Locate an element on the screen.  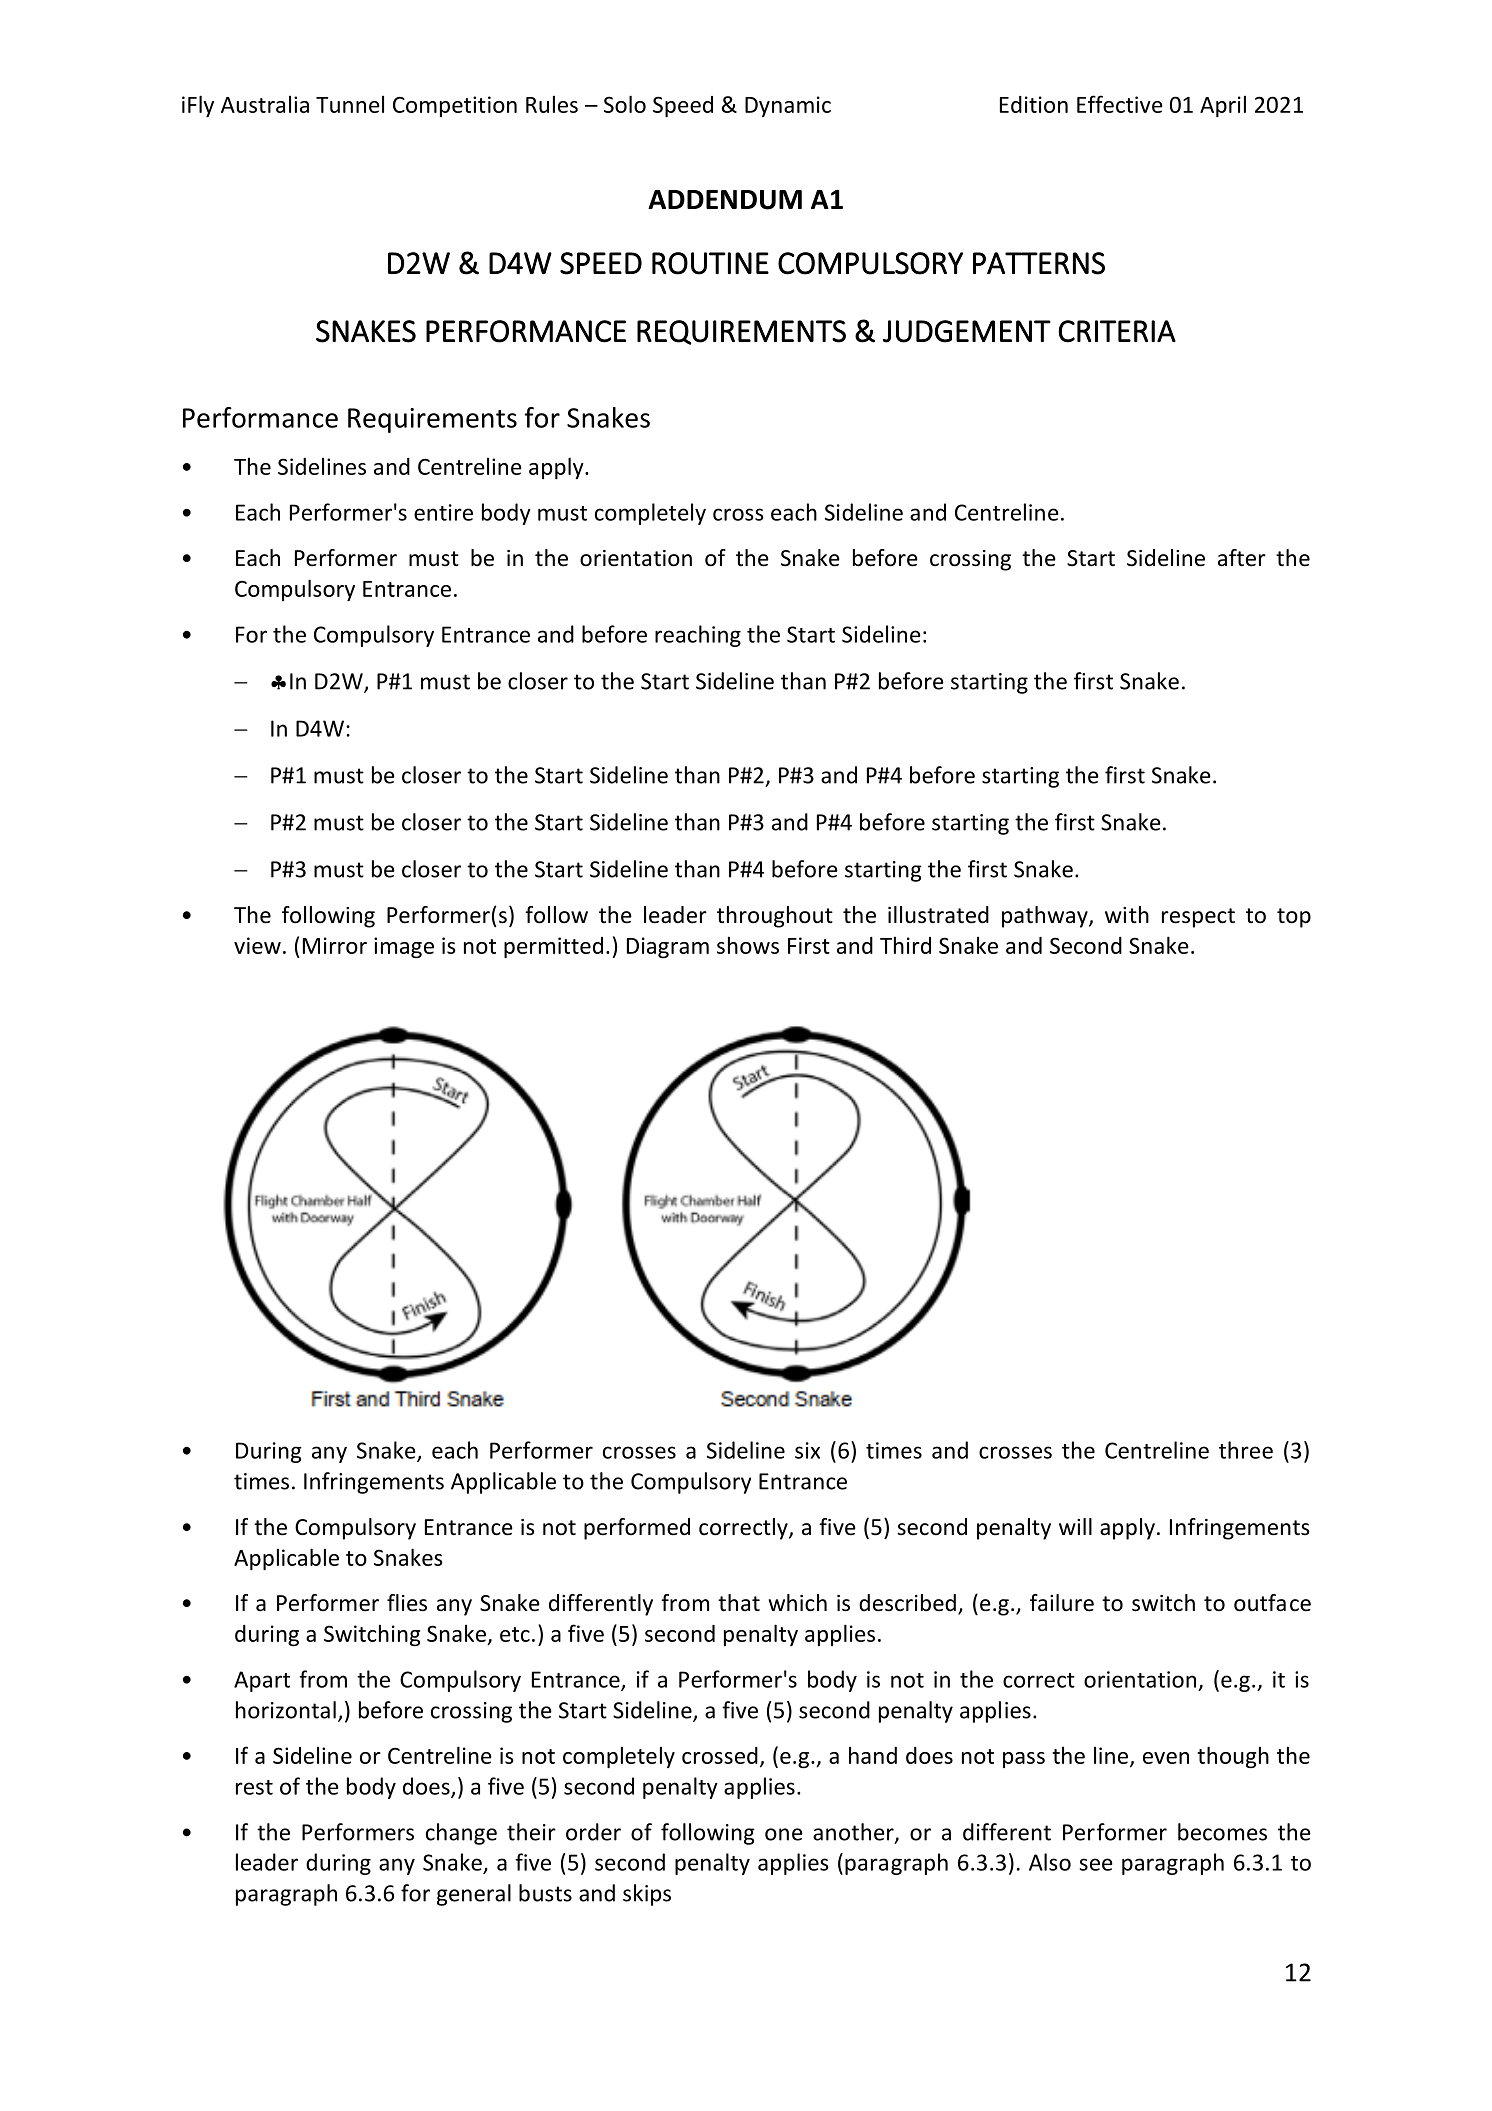
shows is located at coordinates (748, 945).
